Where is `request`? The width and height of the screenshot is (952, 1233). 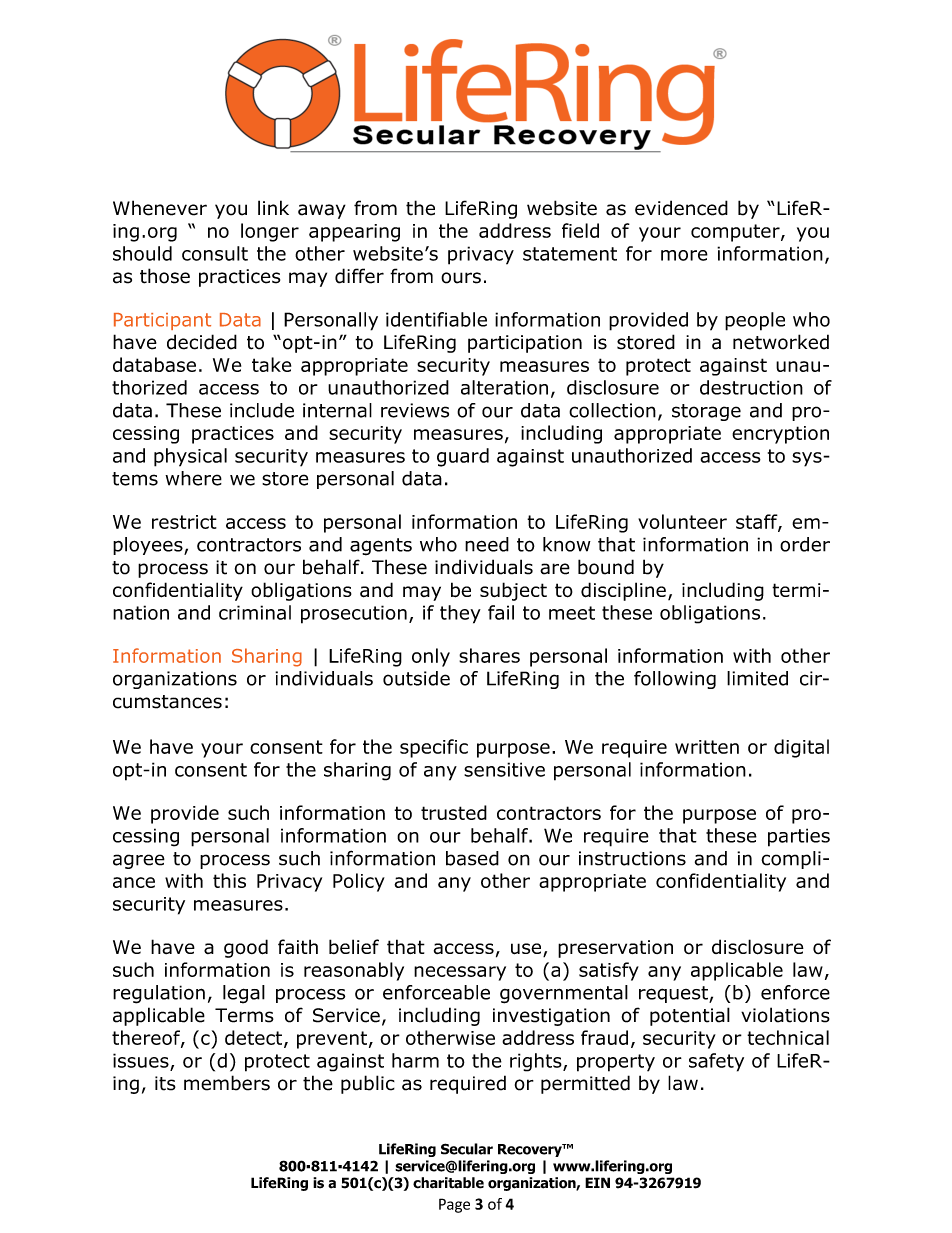
request is located at coordinates (674, 994).
